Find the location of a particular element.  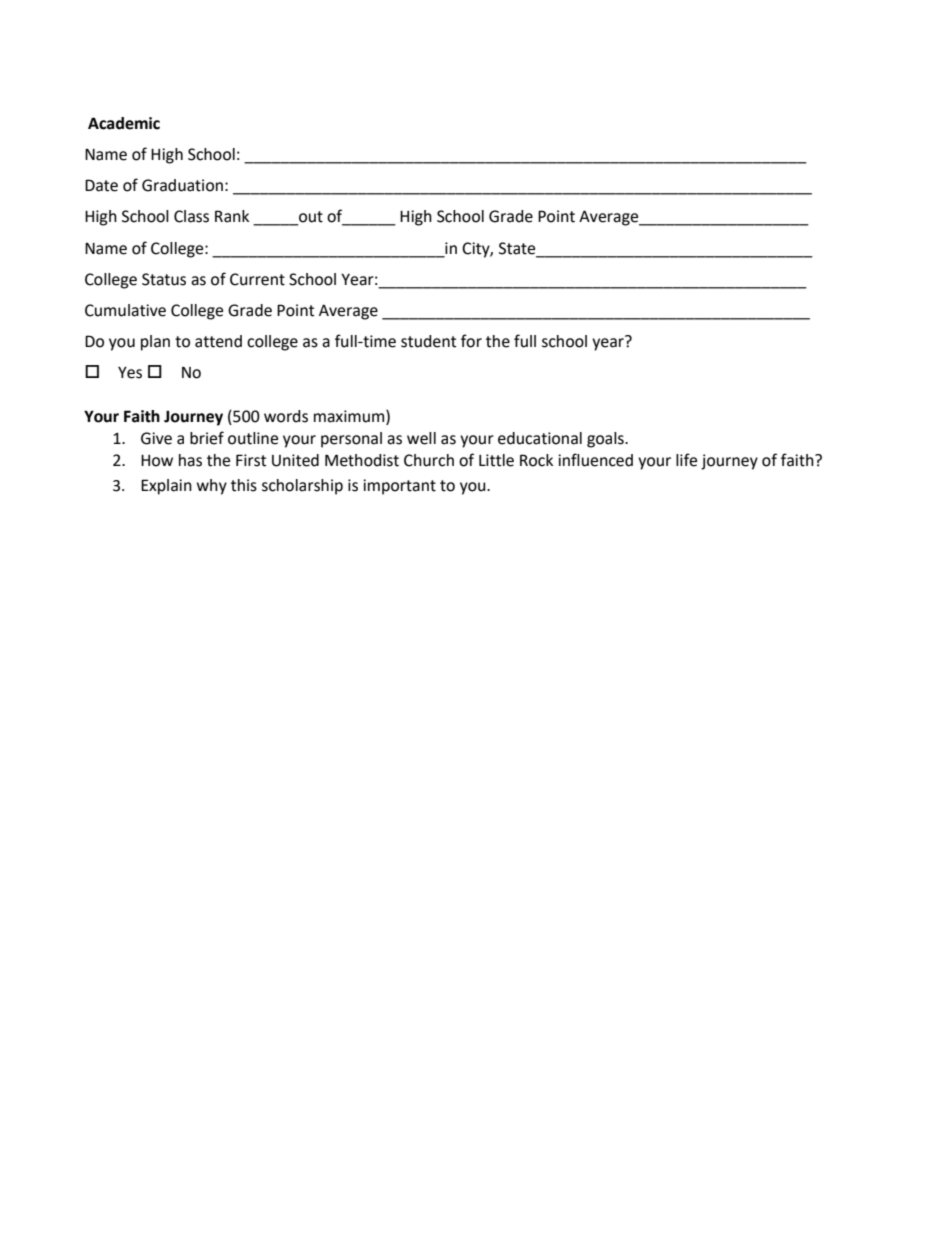

Graduation is located at coordinates (182, 185).
